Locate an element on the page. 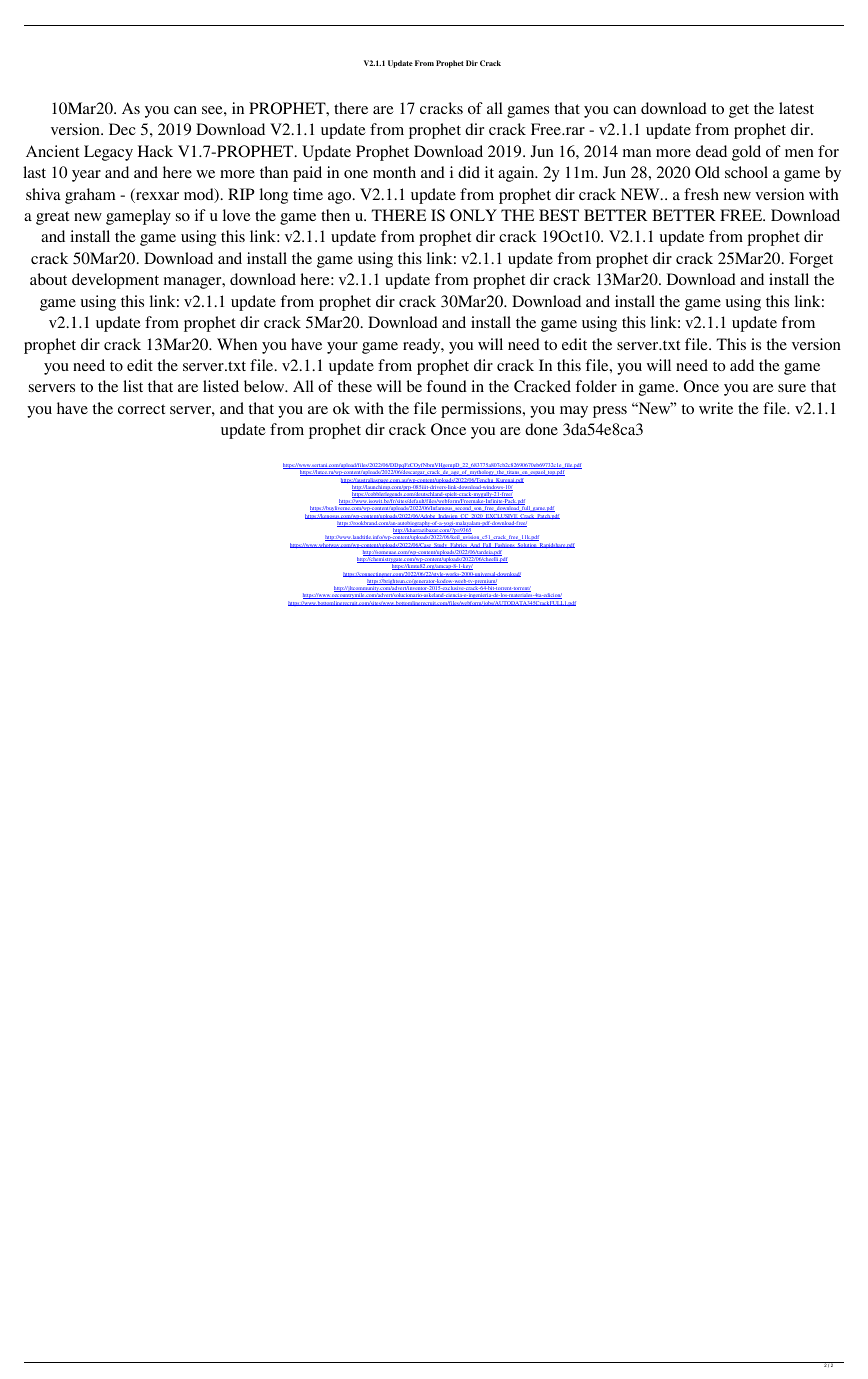 Image resolution: width=868 pixels, height=1379 pixels. ONLY is located at coordinates (473, 215).
